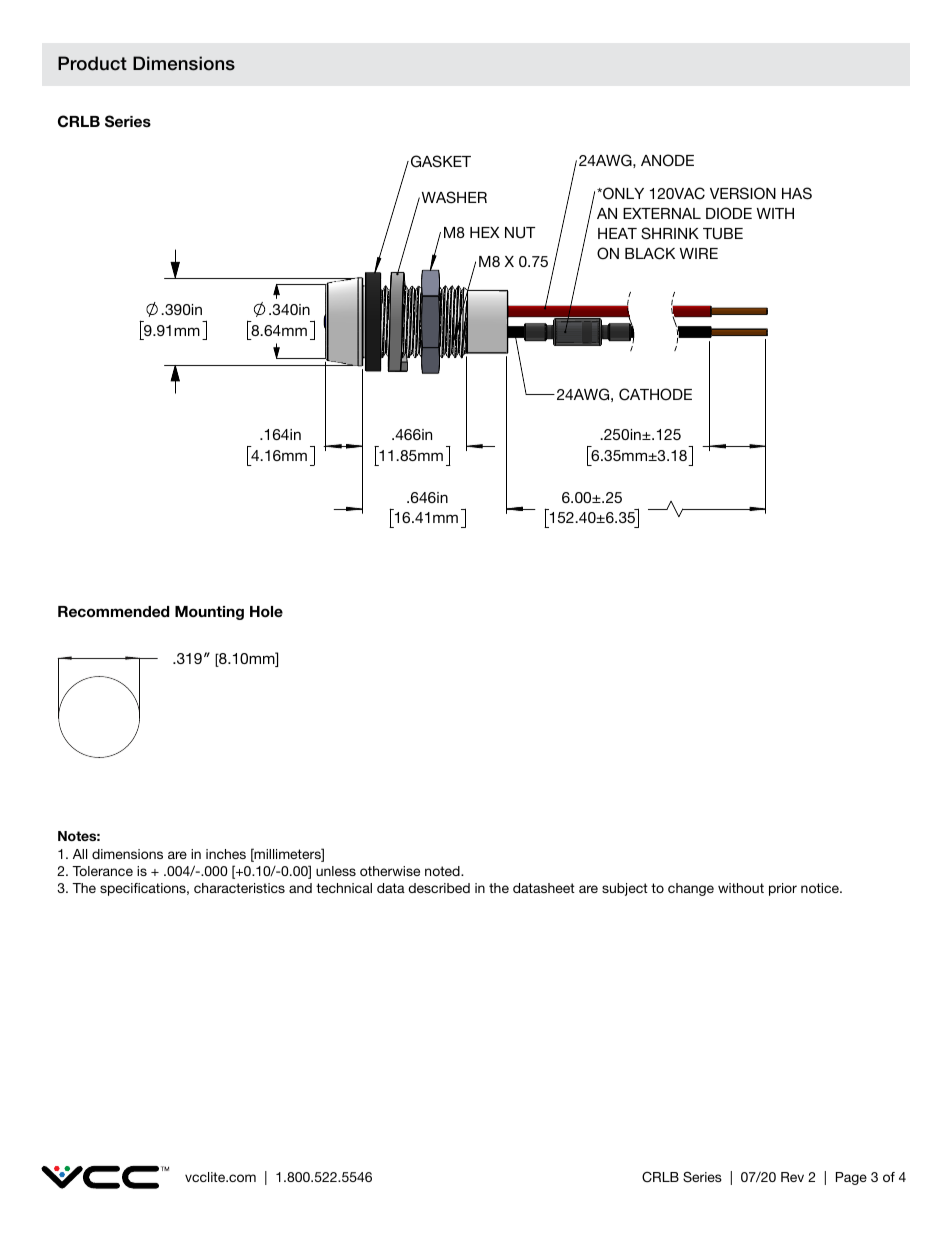  Describe the element at coordinates (699, 253) in the screenshot. I see `WIRE` at that location.
